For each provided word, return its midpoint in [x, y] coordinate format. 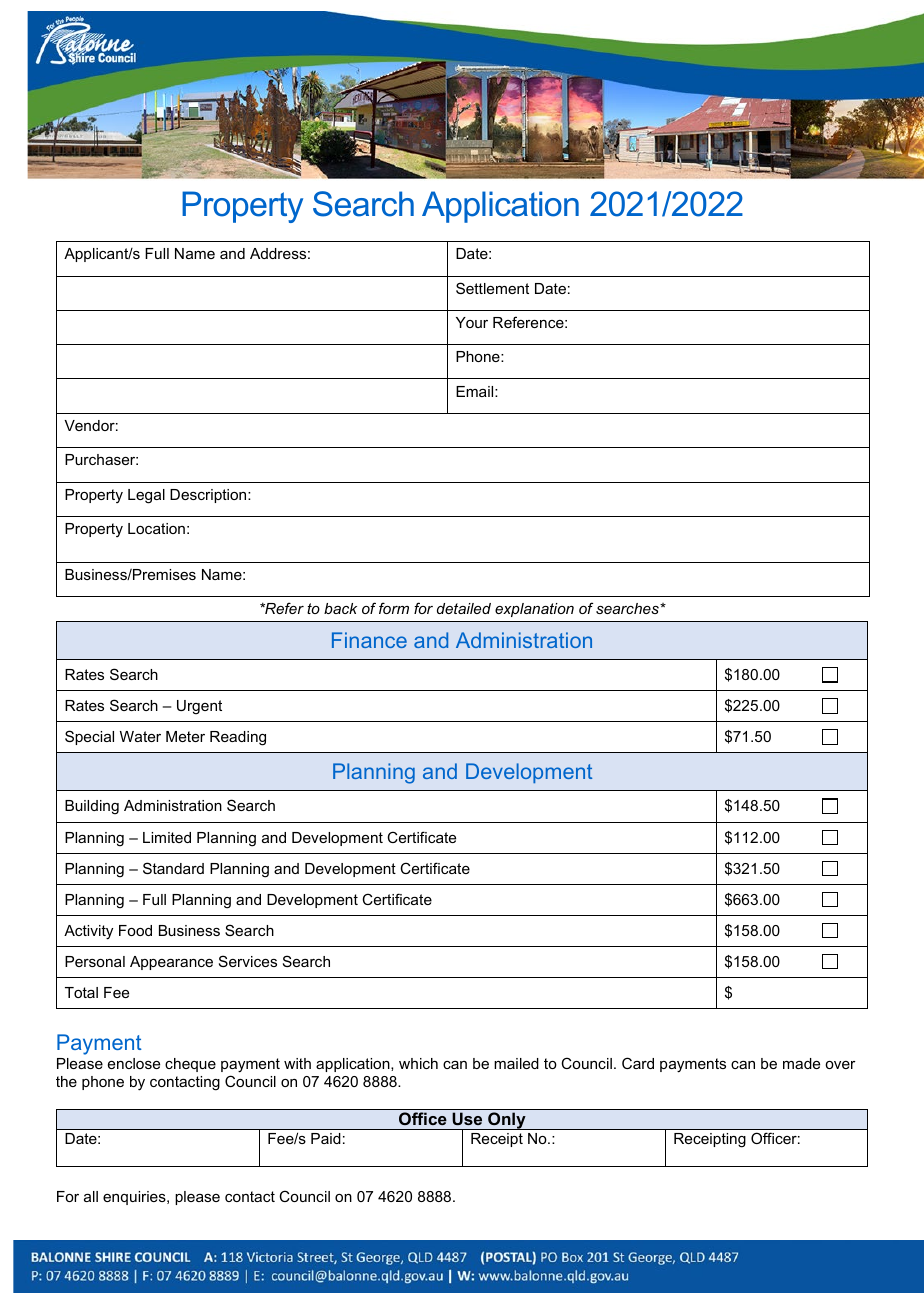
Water [140, 736]
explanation [534, 610]
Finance [369, 640]
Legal [146, 496]
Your [472, 322]
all [91, 1196]
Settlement [492, 288]
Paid [326, 1138]
